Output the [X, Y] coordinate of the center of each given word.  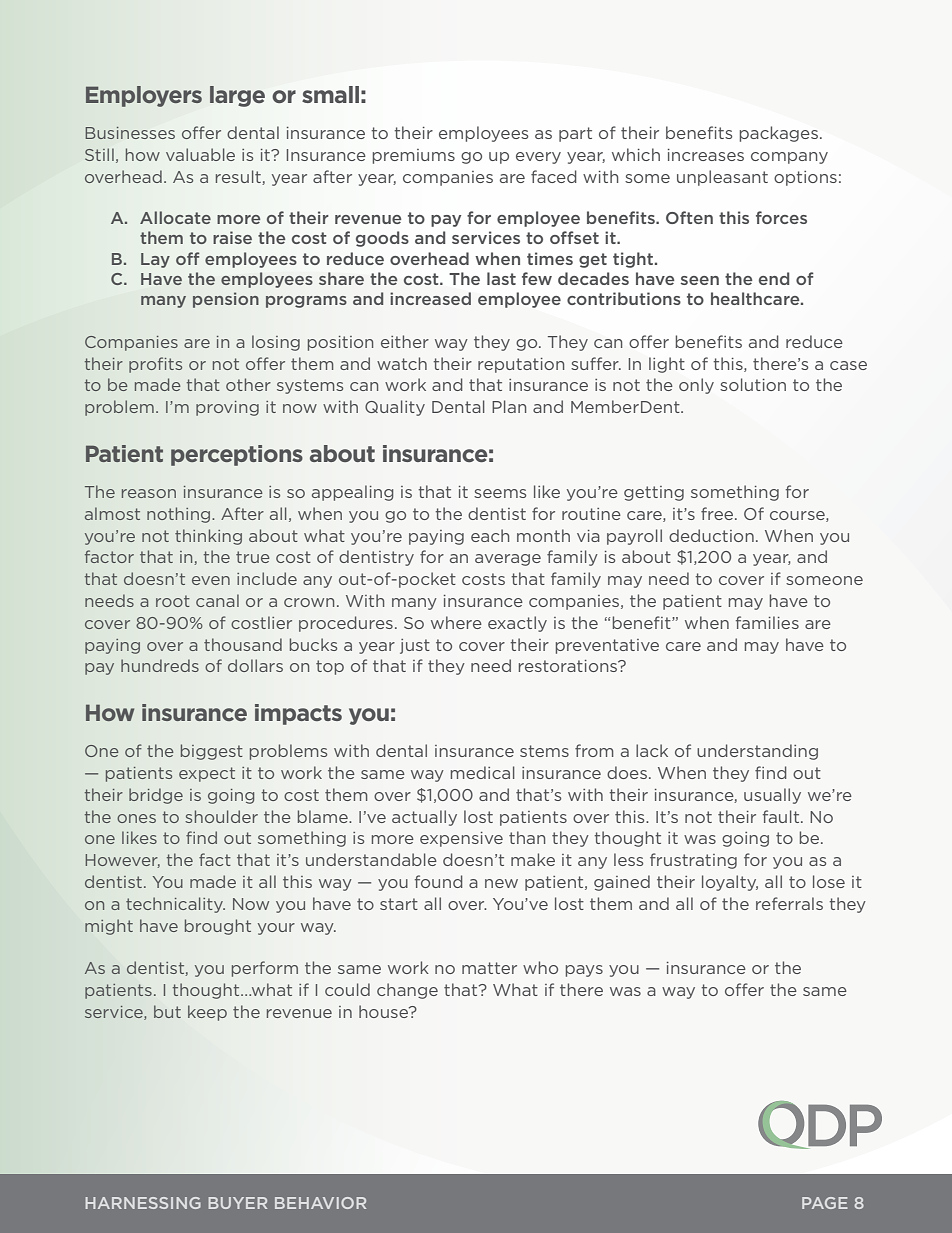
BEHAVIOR [320, 1203]
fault [782, 816]
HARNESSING [143, 1203]
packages [779, 134]
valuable [200, 154]
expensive [461, 839]
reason [149, 493]
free [718, 513]
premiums [414, 156]
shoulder [221, 816]
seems [500, 493]
